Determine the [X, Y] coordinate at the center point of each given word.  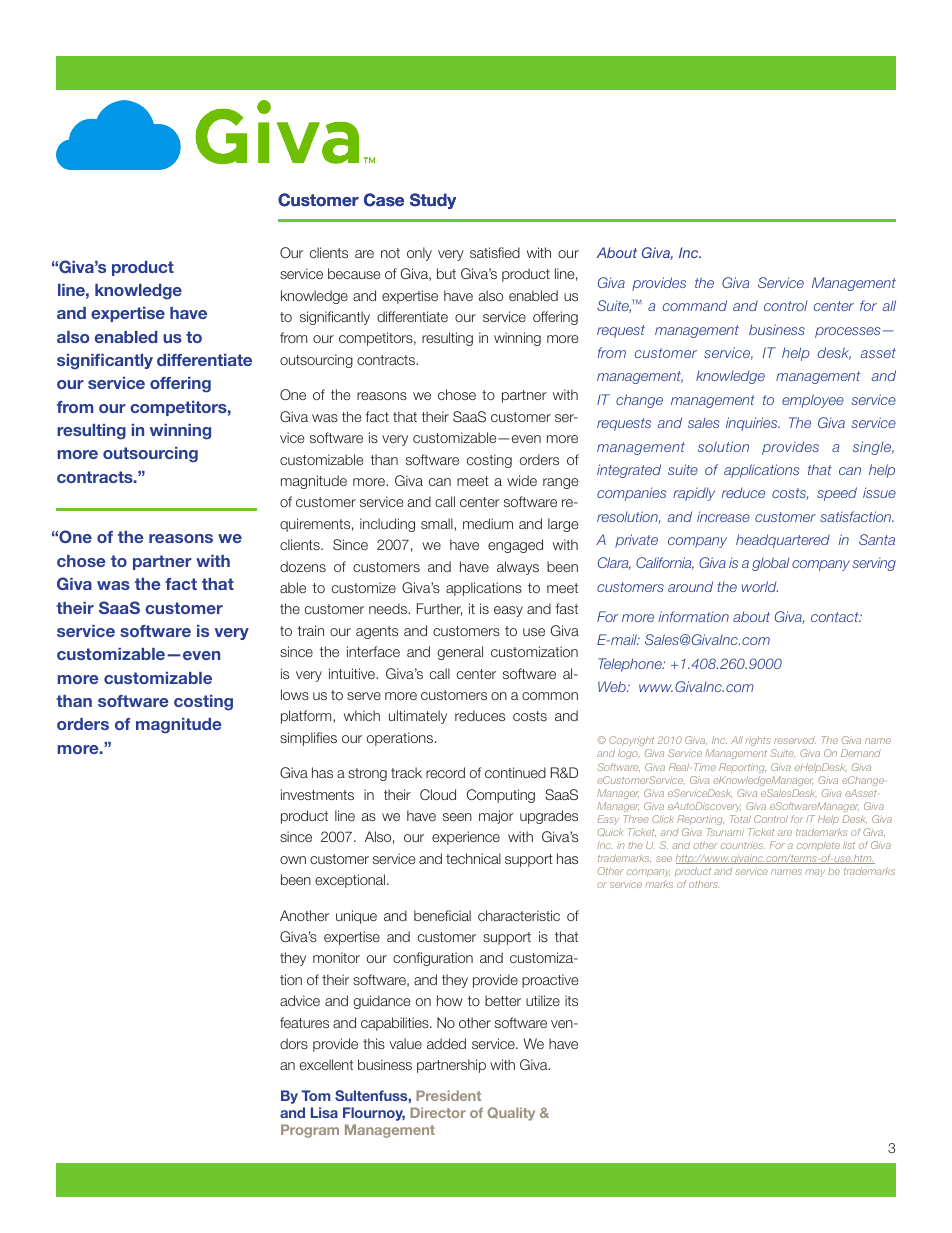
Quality [511, 1114]
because [354, 273]
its [571, 1000]
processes [847, 332]
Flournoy [374, 1114]
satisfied [495, 252]
